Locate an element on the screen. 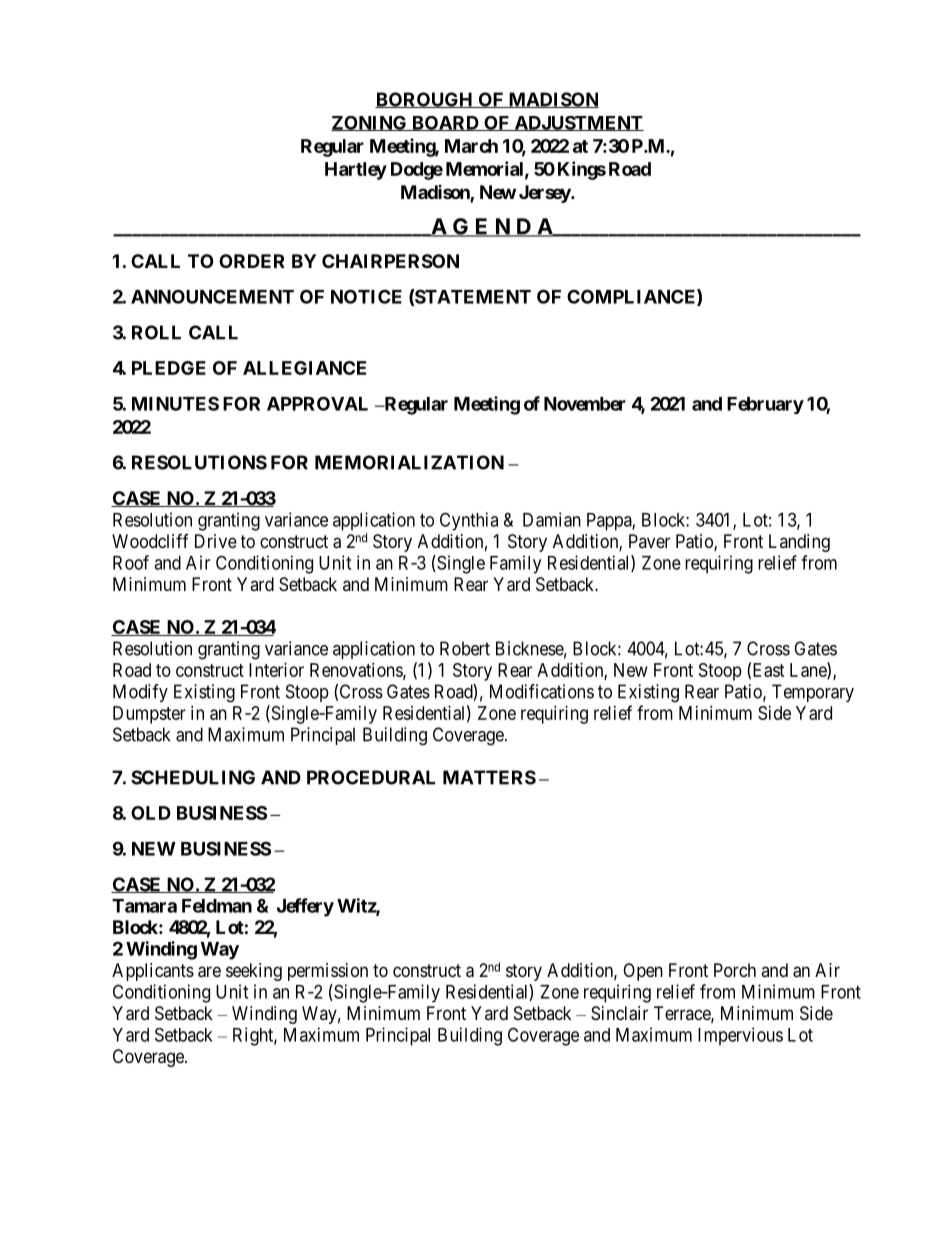  Impervious is located at coordinates (740, 1036).
